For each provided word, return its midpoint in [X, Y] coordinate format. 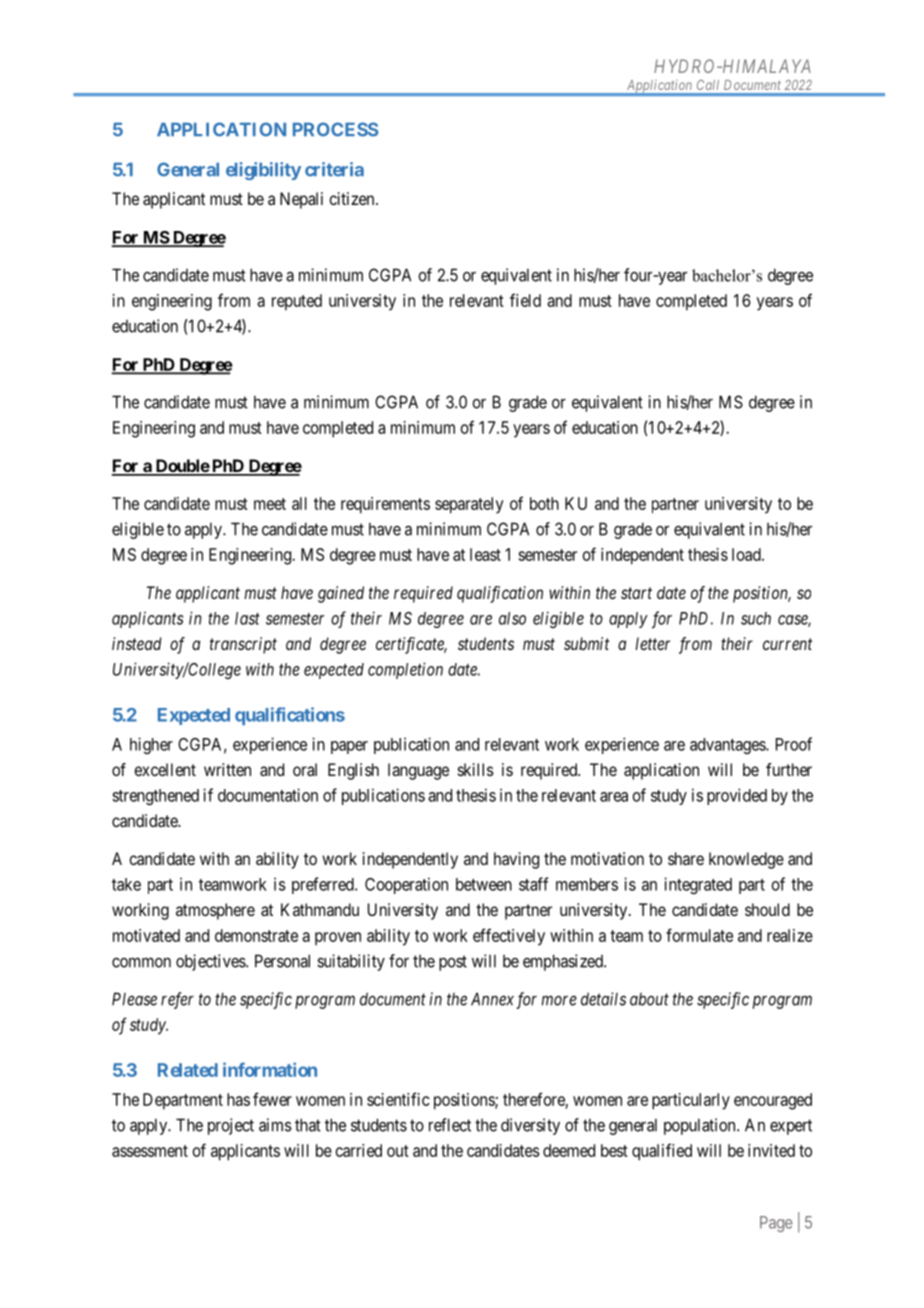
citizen [353, 198]
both [544, 503]
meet [270, 504]
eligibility [263, 171]
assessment [150, 1151]
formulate [699, 935]
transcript [243, 645]
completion [405, 670]
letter [652, 643]
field [525, 300]
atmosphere [215, 911]
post [453, 963]
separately [469, 505]
